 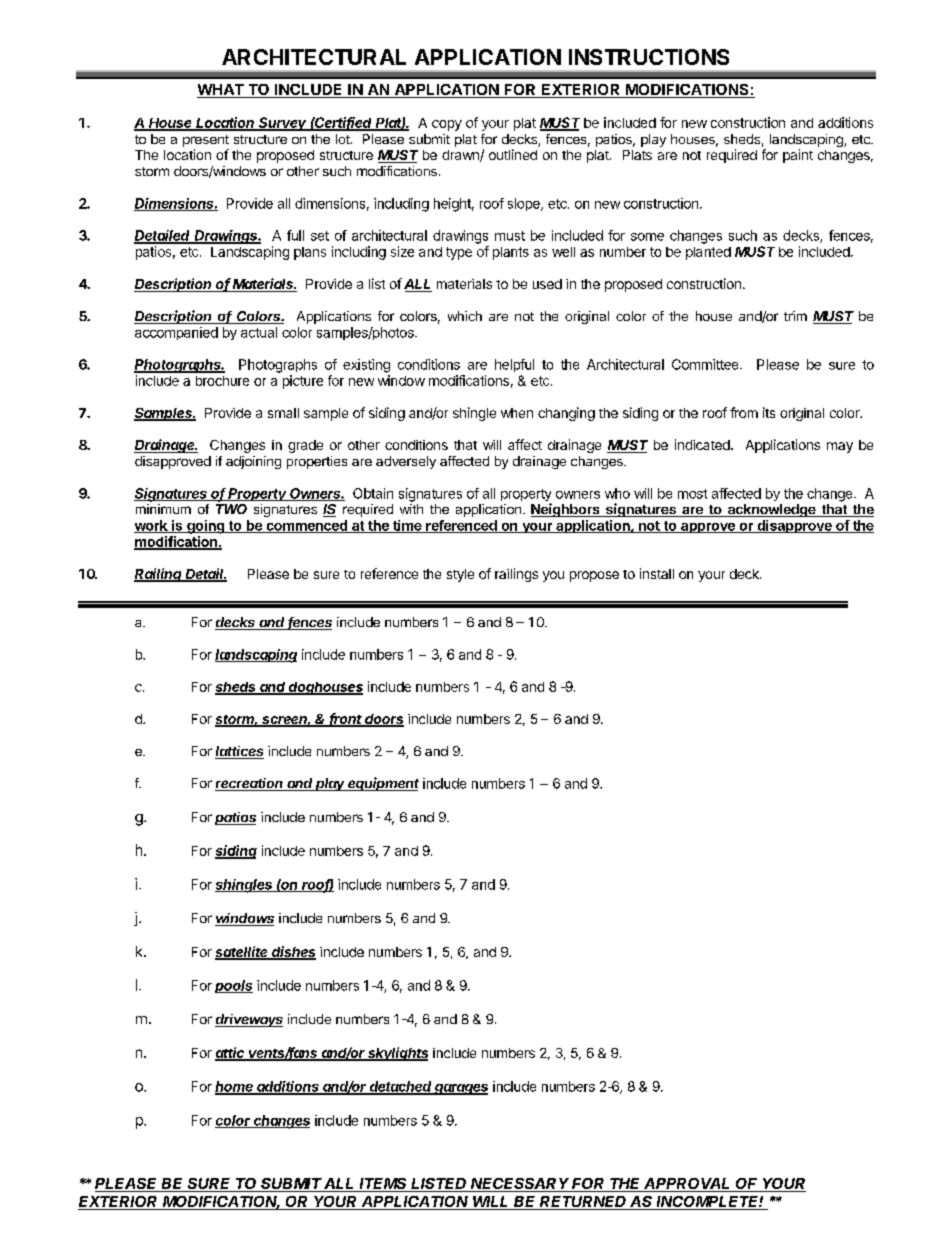 What do you see at coordinates (657, 573) in the image?
I see `install` at bounding box center [657, 573].
